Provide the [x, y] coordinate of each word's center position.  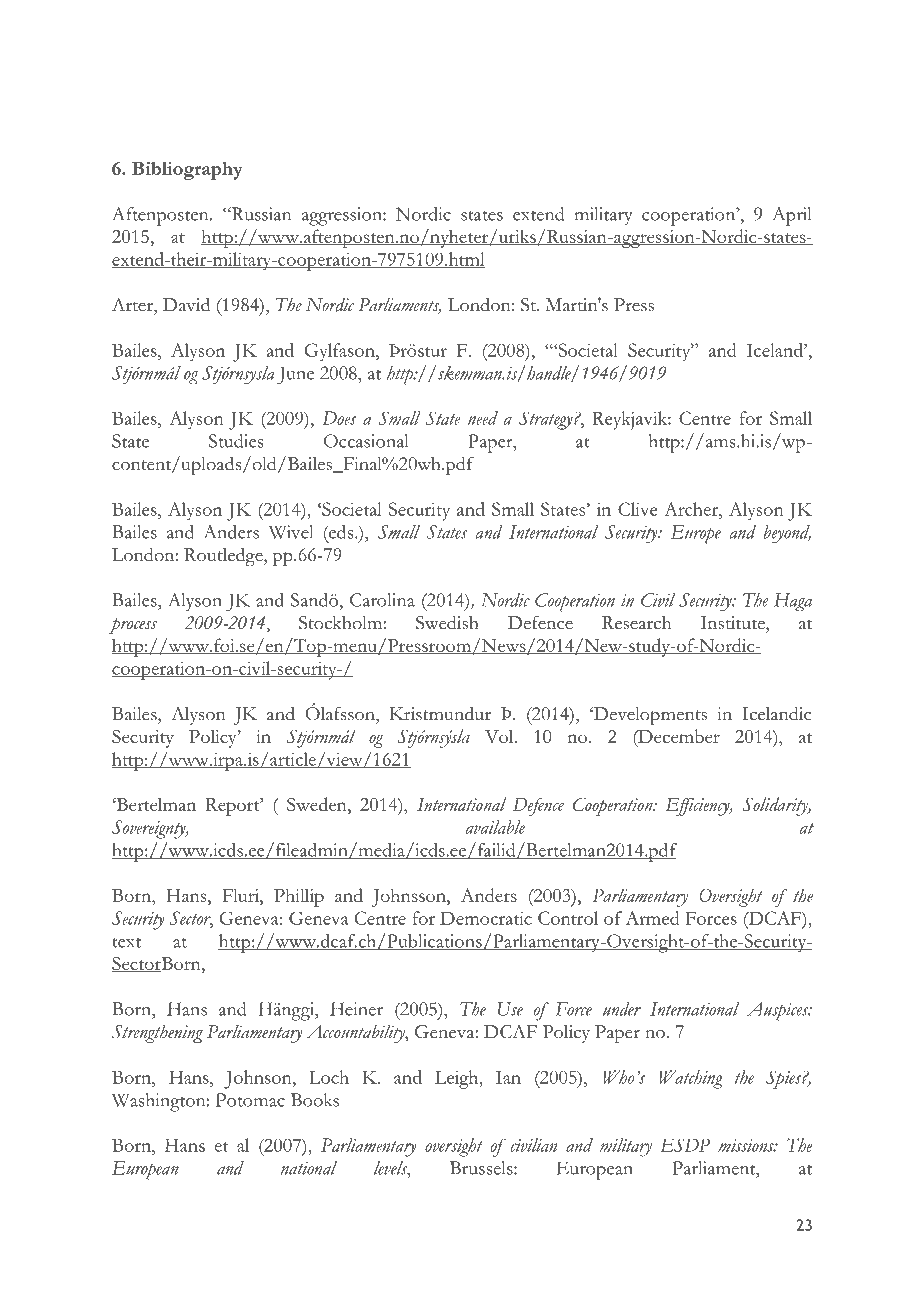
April [792, 216]
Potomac [250, 1100]
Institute [734, 623]
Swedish [447, 623]
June [295, 375]
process [133, 626]
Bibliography [187, 171]
